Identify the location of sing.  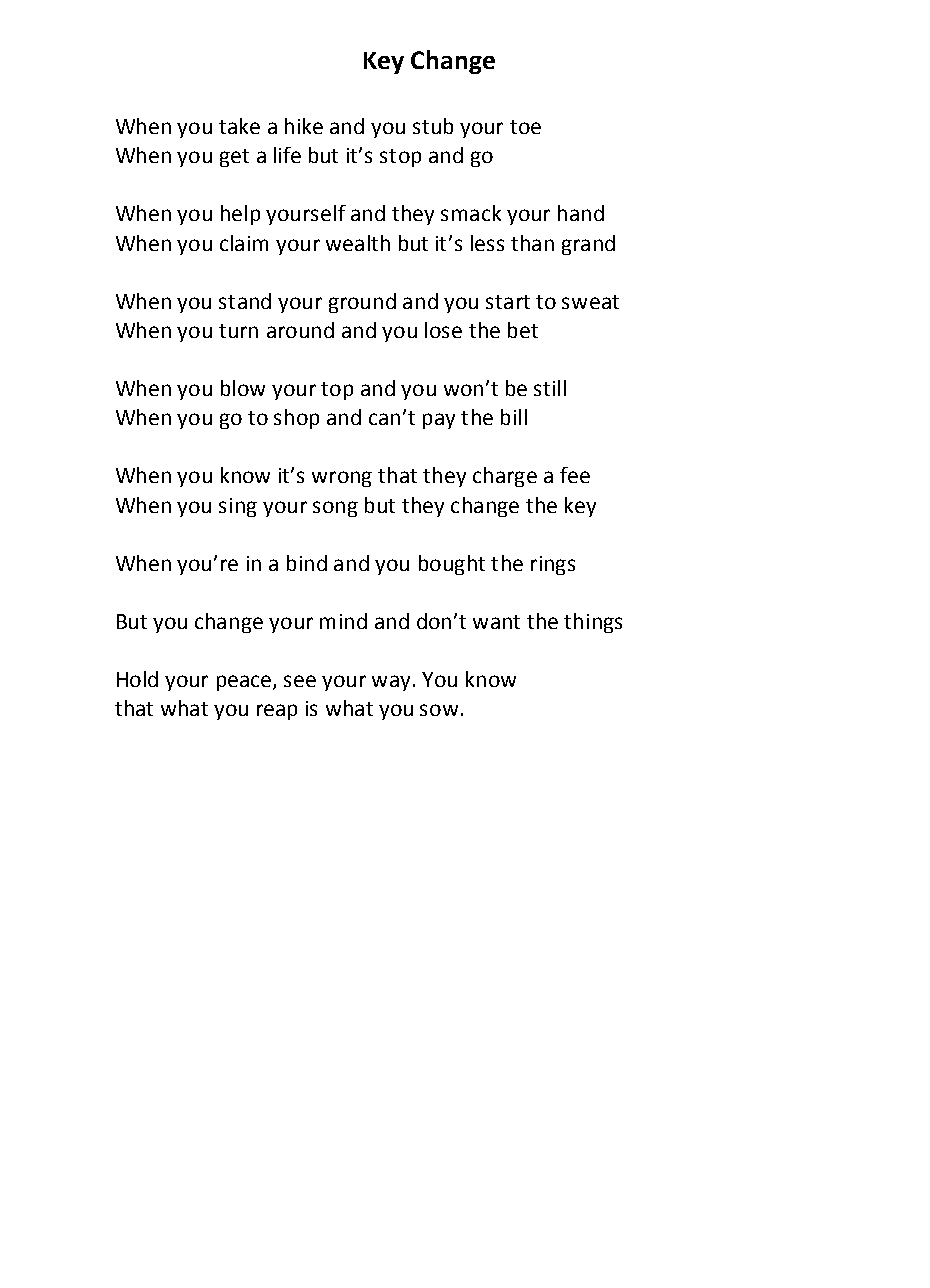
(238, 507).
